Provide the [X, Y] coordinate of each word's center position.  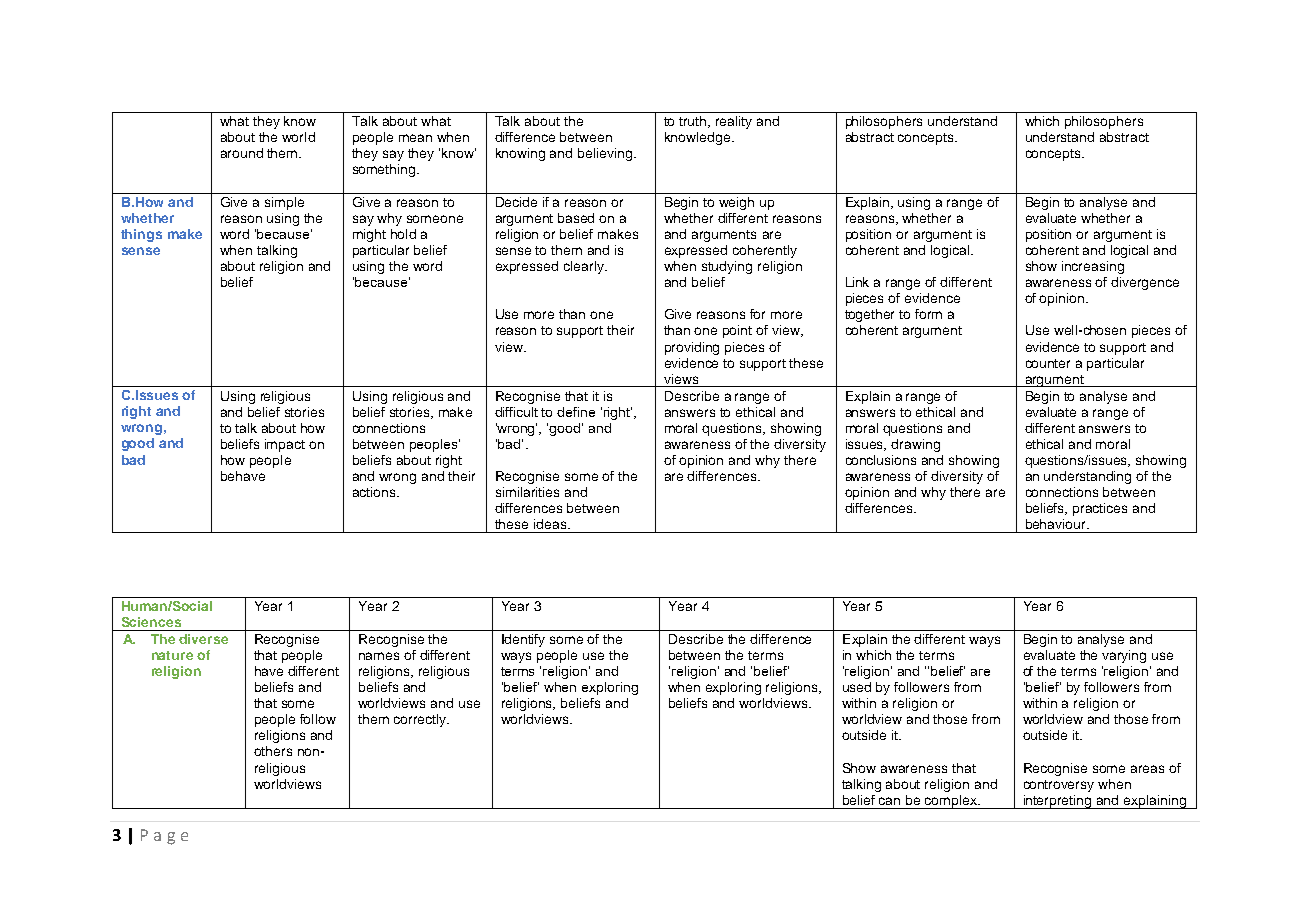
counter [1048, 363]
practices [1100, 509]
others [273, 751]
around [242, 153]
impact [285, 445]
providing [692, 348]
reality [734, 122]
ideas [551, 524]
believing [605, 154]
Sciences [151, 622]
